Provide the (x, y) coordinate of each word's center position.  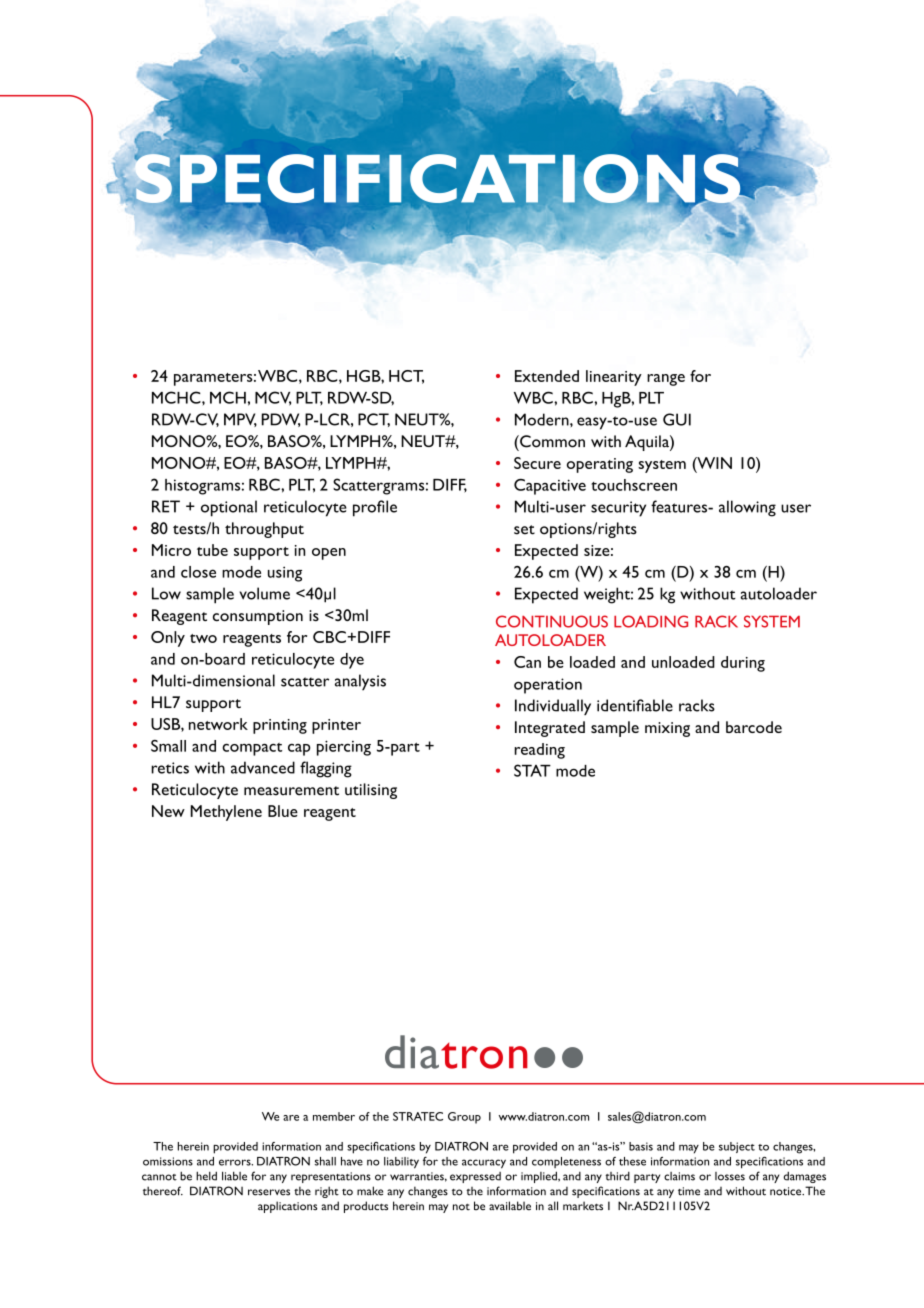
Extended (547, 376)
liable (234, 1176)
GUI (677, 419)
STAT (532, 770)
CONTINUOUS (552, 621)
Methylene (226, 813)
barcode (754, 727)
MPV (240, 420)
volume (264, 593)
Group (464, 1118)
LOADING (651, 621)
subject (737, 1147)
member (334, 1116)
